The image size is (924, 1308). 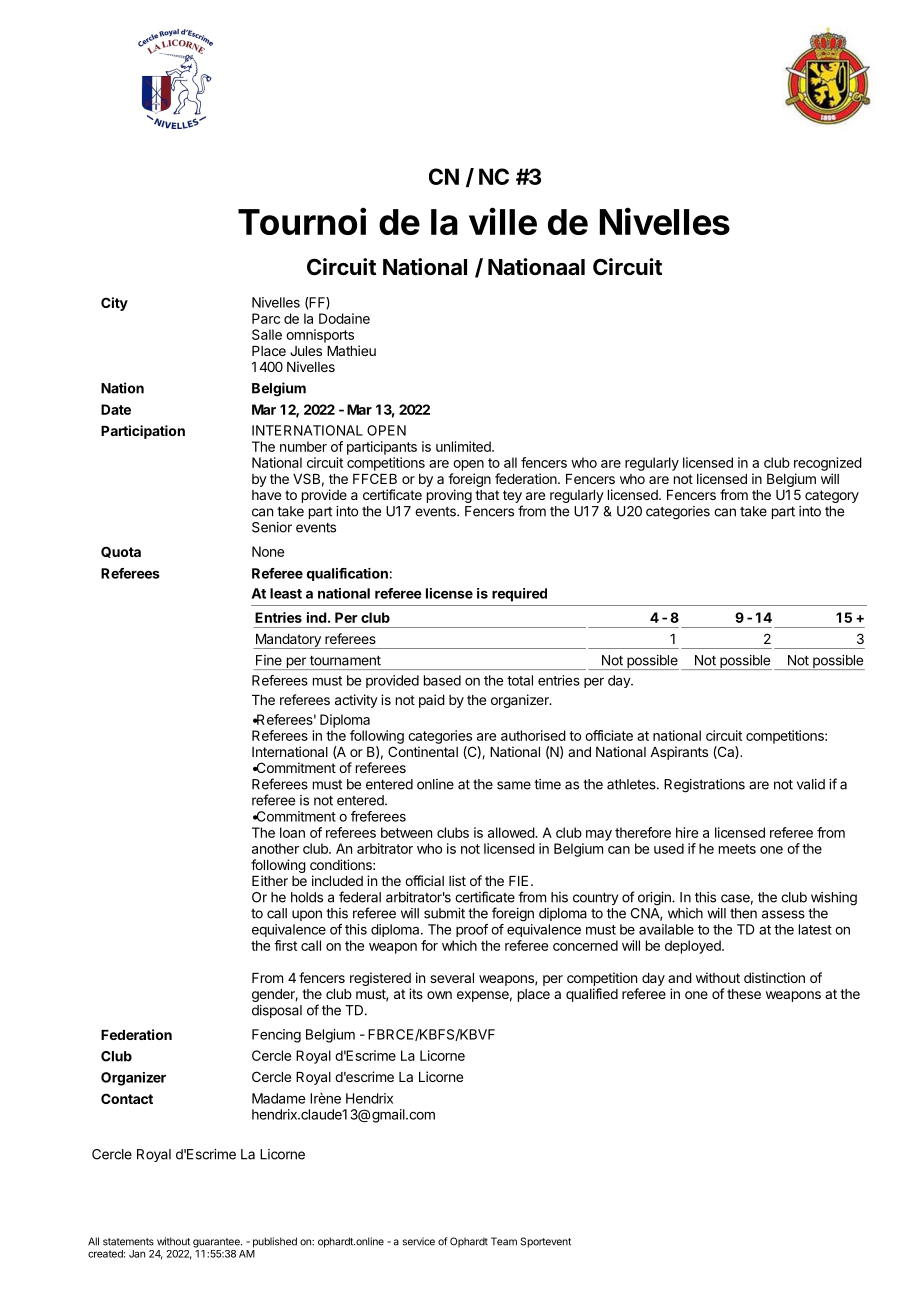 What do you see at coordinates (423, 751) in the image?
I see `Continental` at bounding box center [423, 751].
